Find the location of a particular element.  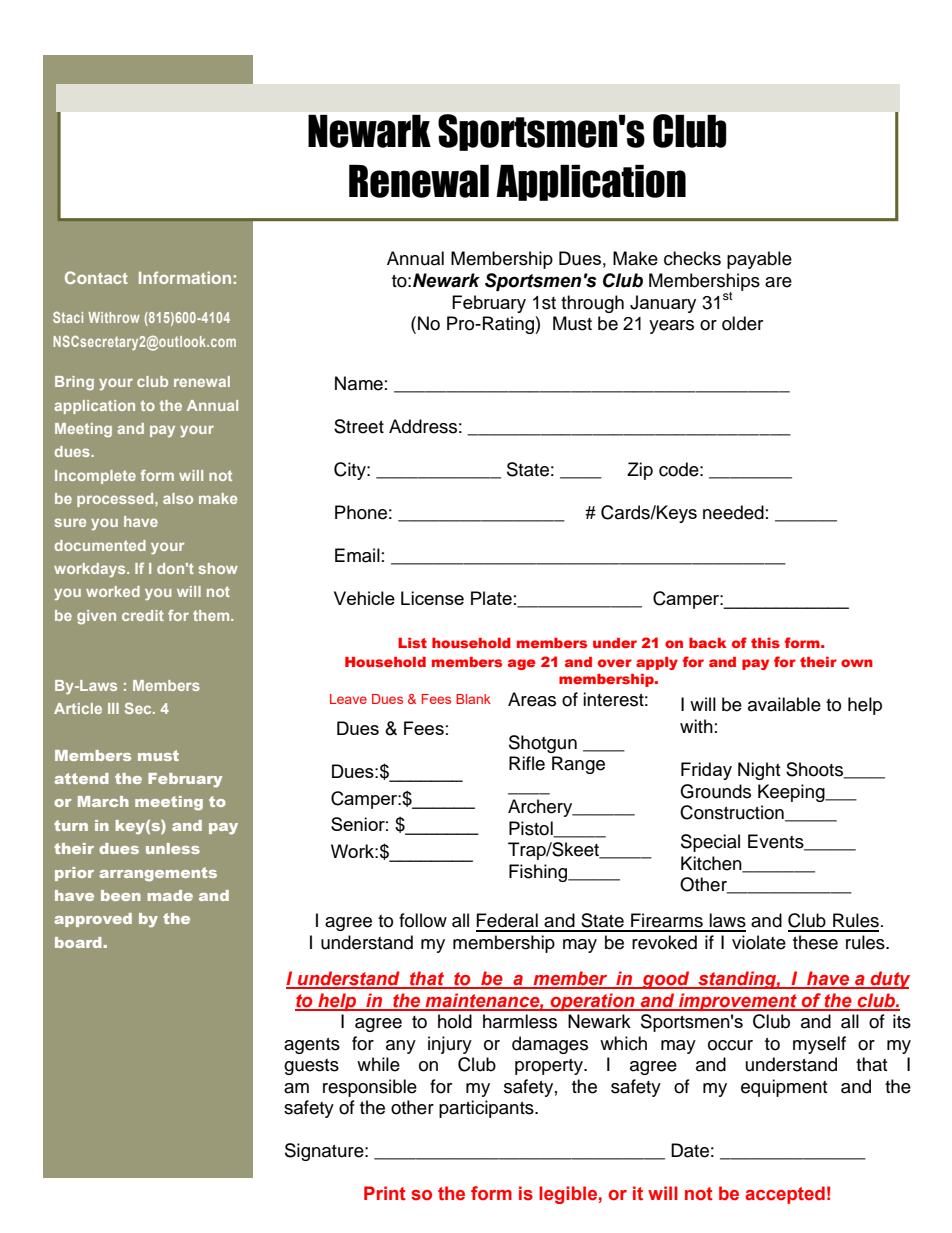

participants is located at coordinates (487, 1109).
